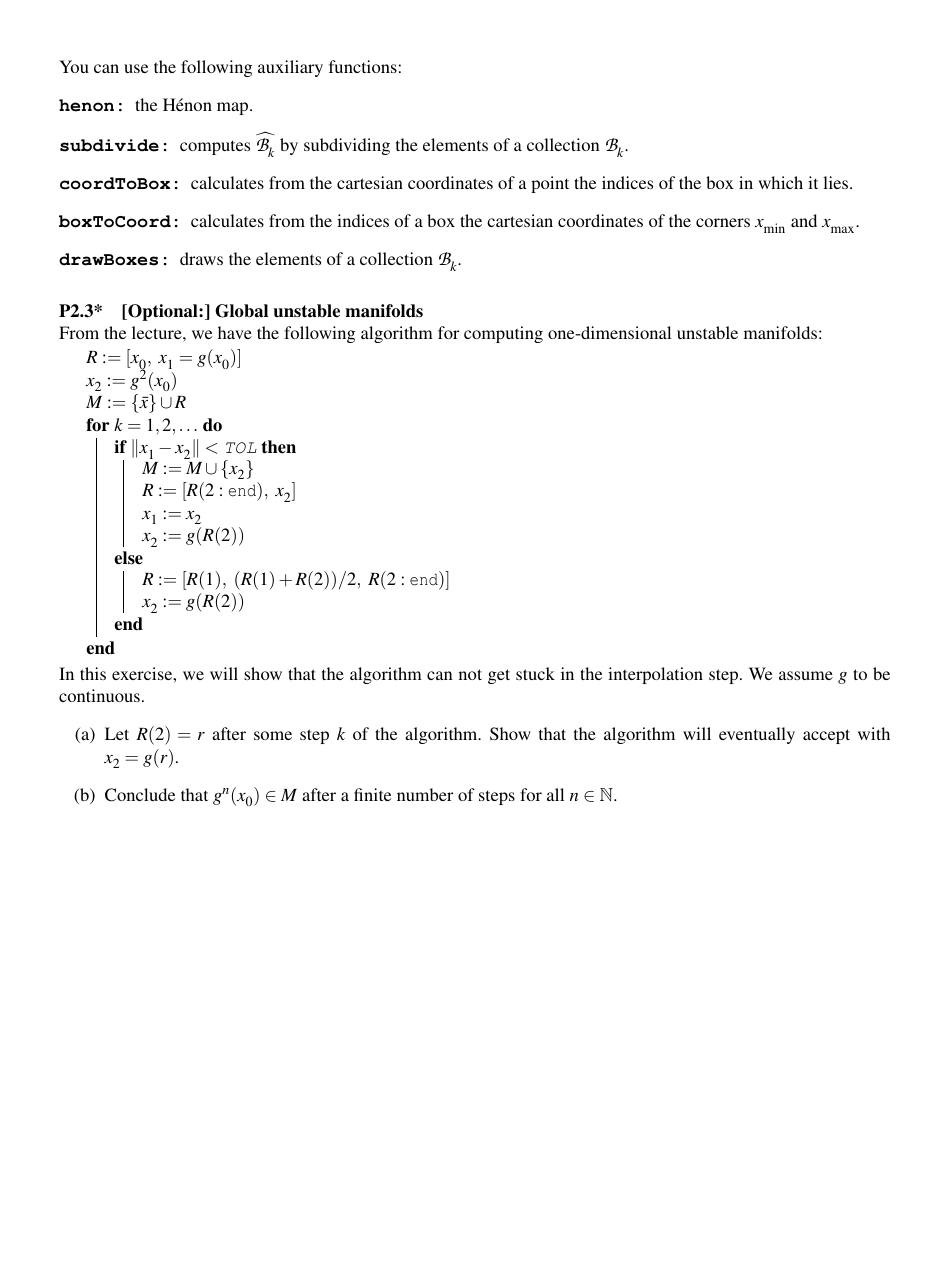 This screenshot has width=952, height=1277. I want to click on Conclude, so click(140, 795).
